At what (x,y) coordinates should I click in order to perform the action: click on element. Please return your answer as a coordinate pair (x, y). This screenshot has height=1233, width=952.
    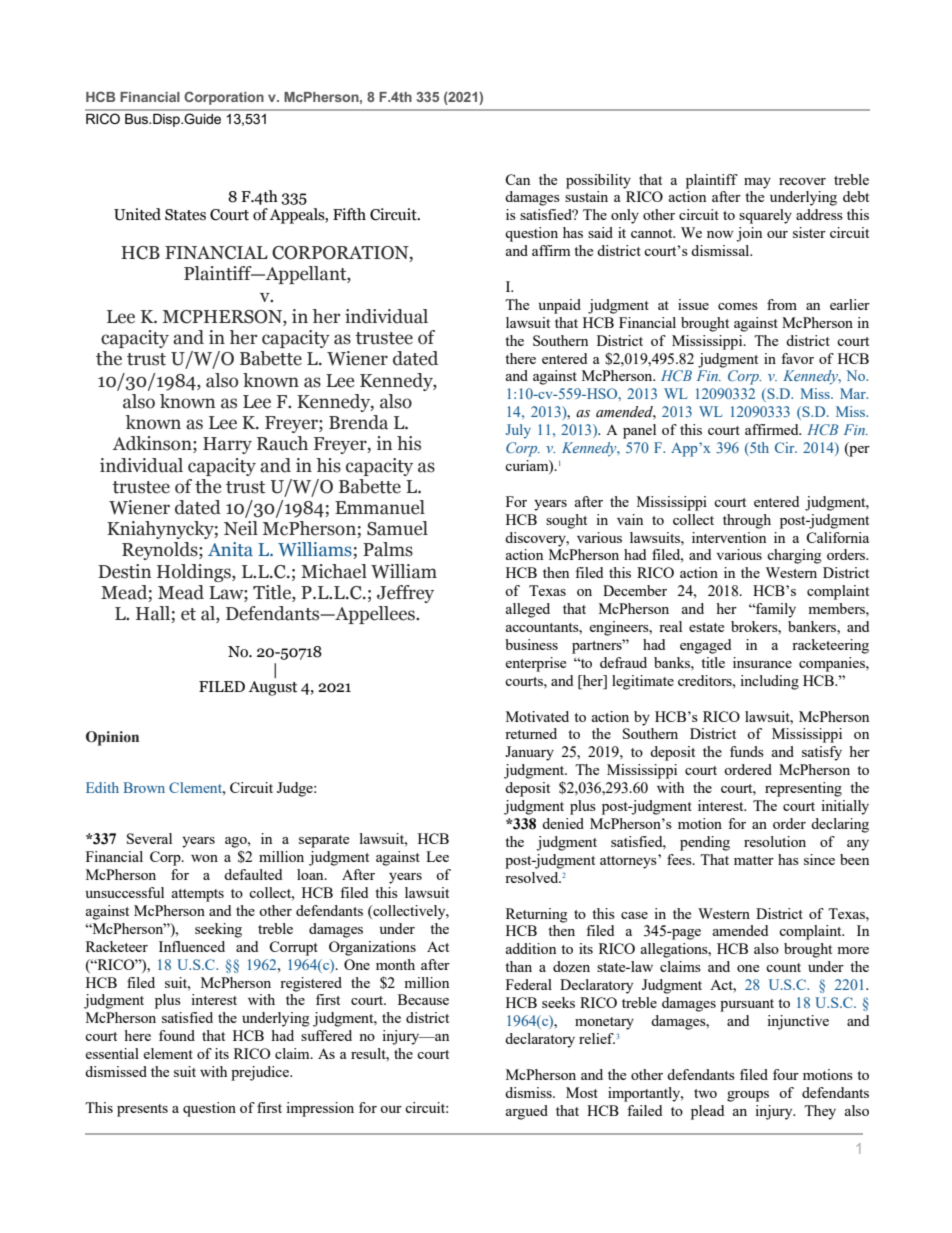
    Looking at the image, I should click on (168, 1053).
